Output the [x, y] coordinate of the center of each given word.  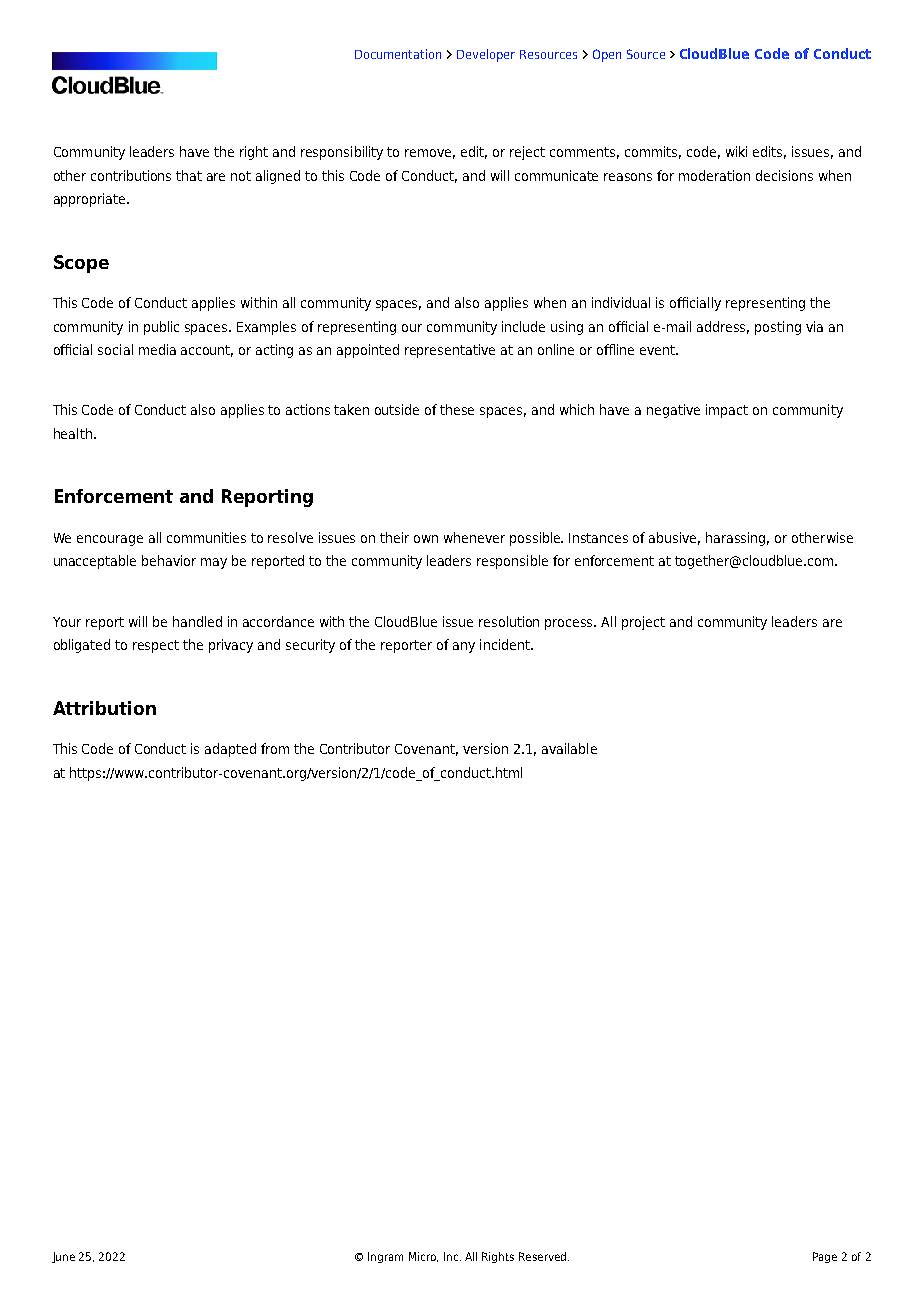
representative [450, 351]
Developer [486, 55]
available [569, 748]
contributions [131, 175]
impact [727, 411]
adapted [230, 750]
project [643, 623]
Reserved [544, 1256]
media [157, 349]
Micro [423, 1257]
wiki [736, 151]
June [63, 1257]
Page [825, 1257]
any [464, 647]
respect [156, 646]
